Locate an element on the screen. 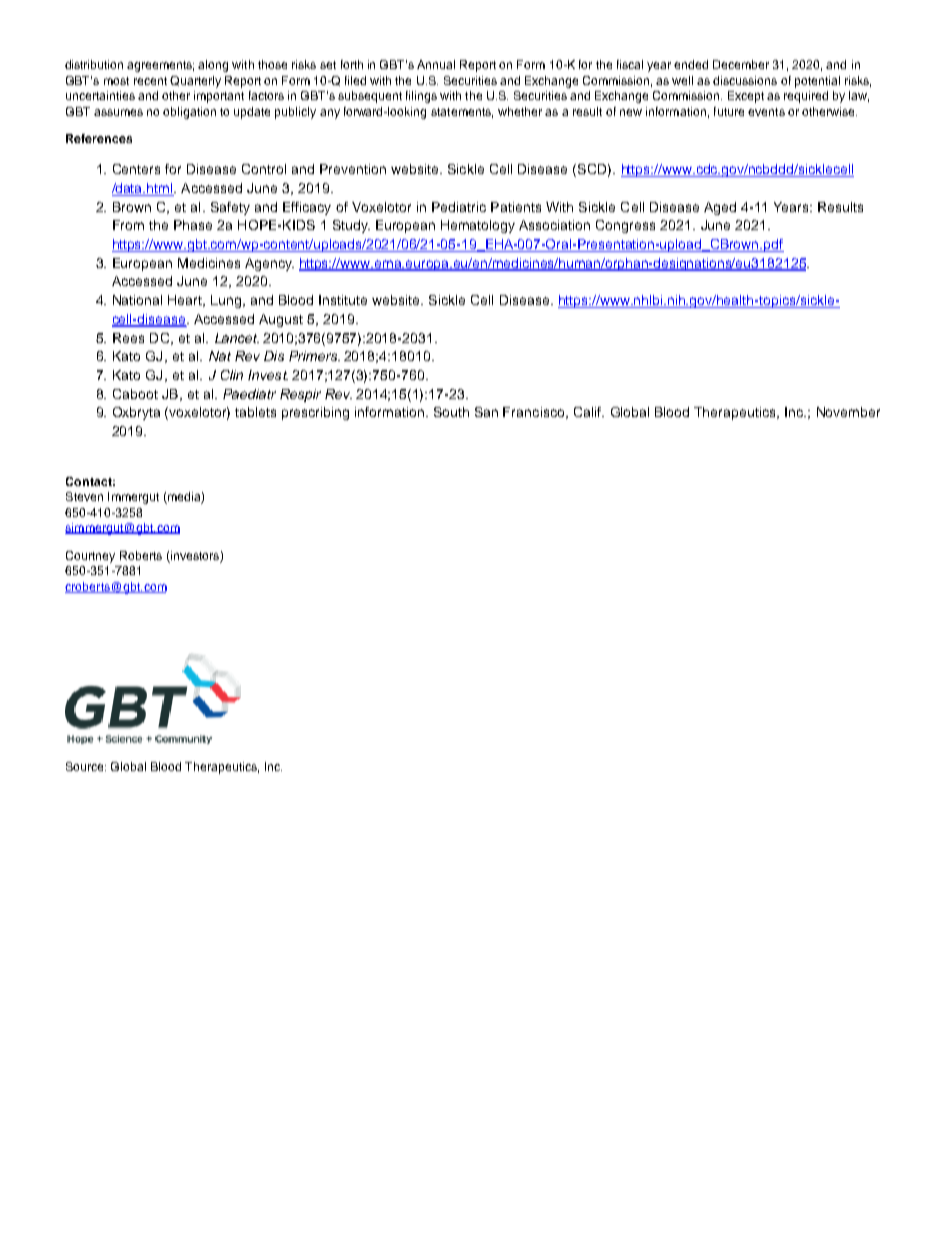 The width and height of the screenshot is (952, 1233). Courtney is located at coordinates (90, 557).
